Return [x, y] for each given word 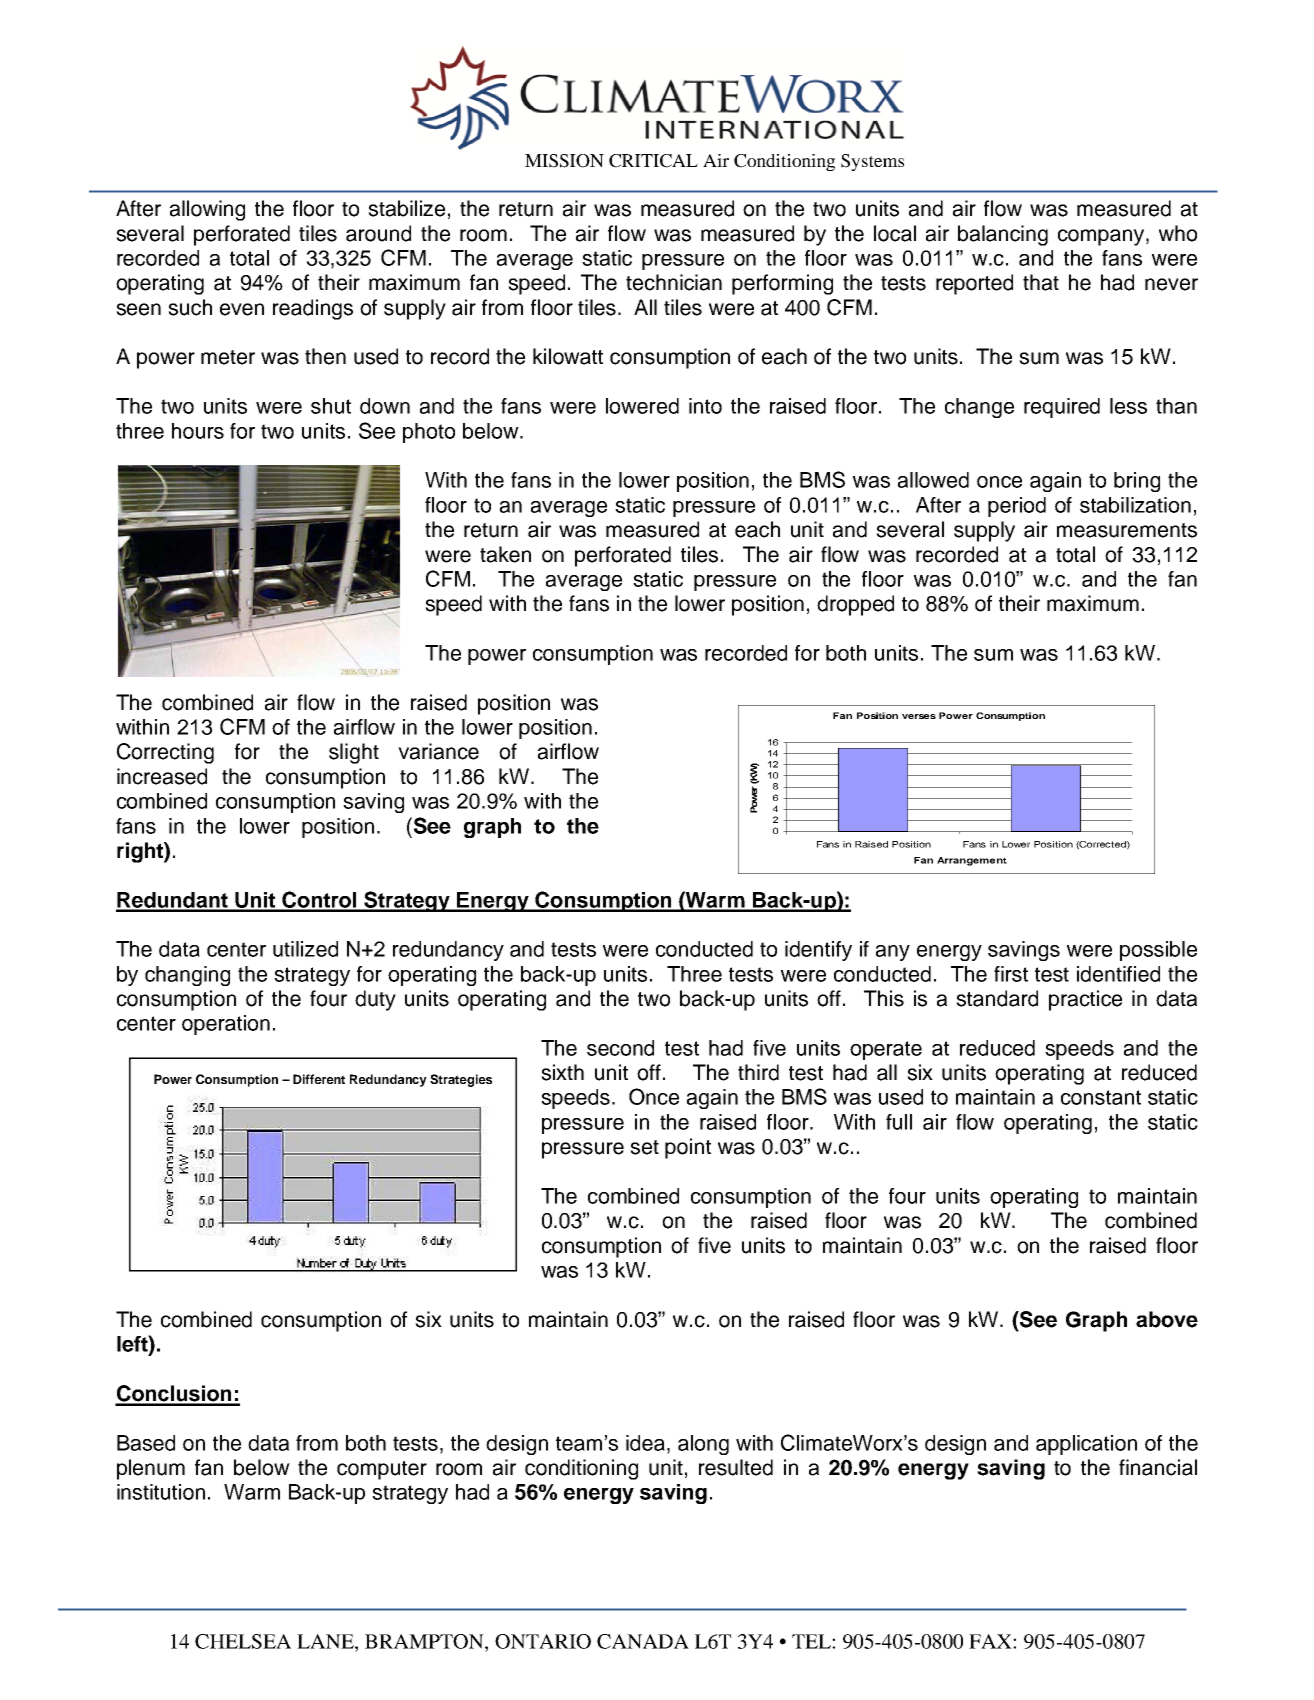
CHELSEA [243, 1641]
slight [354, 753]
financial [1158, 1467]
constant [1101, 1097]
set [644, 1147]
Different [319, 1079]
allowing [207, 210]
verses [919, 716]
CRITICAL [653, 161]
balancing [1003, 235]
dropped [855, 605]
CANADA [643, 1641]
